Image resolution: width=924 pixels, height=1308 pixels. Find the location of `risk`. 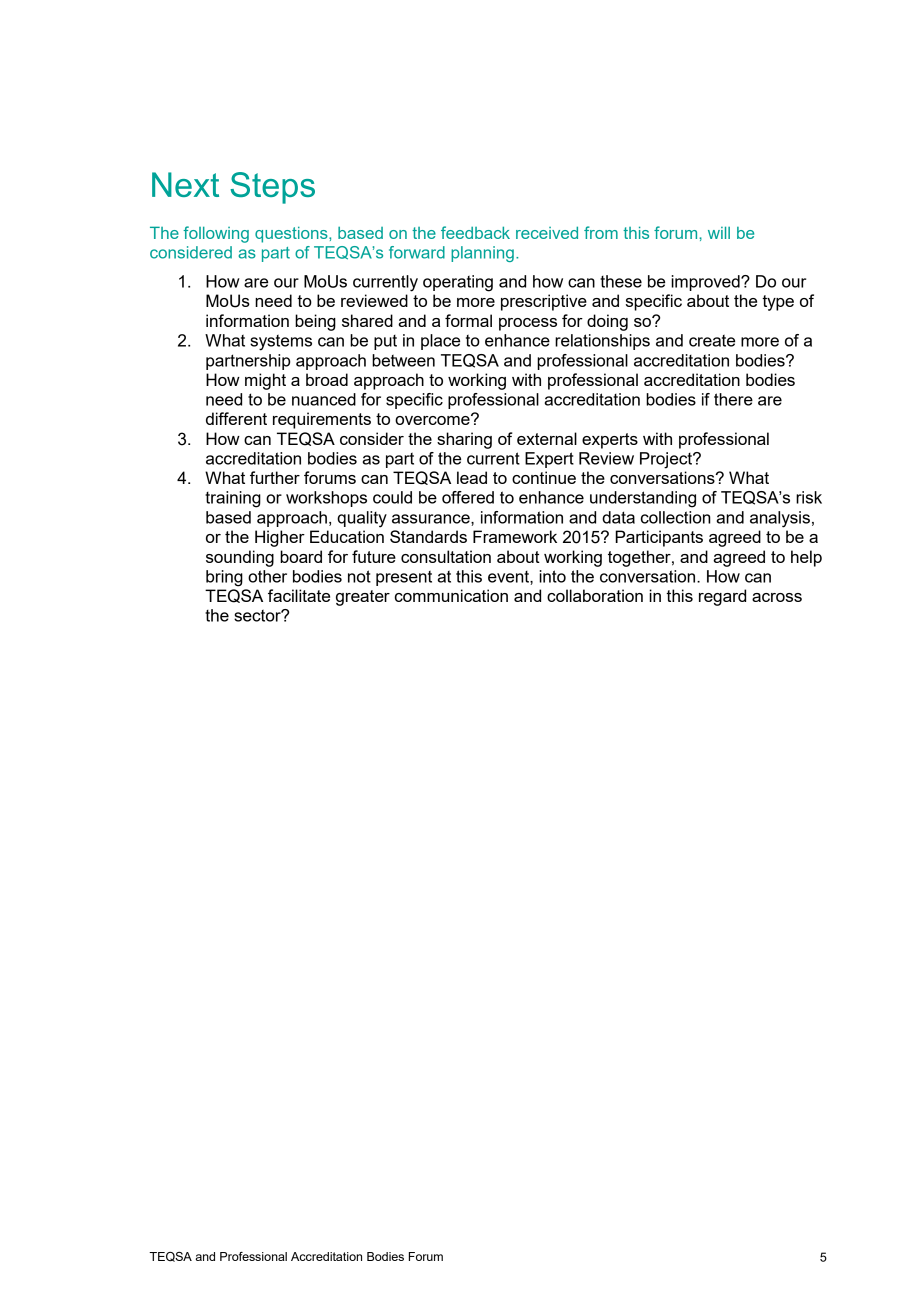

risk is located at coordinates (809, 497).
